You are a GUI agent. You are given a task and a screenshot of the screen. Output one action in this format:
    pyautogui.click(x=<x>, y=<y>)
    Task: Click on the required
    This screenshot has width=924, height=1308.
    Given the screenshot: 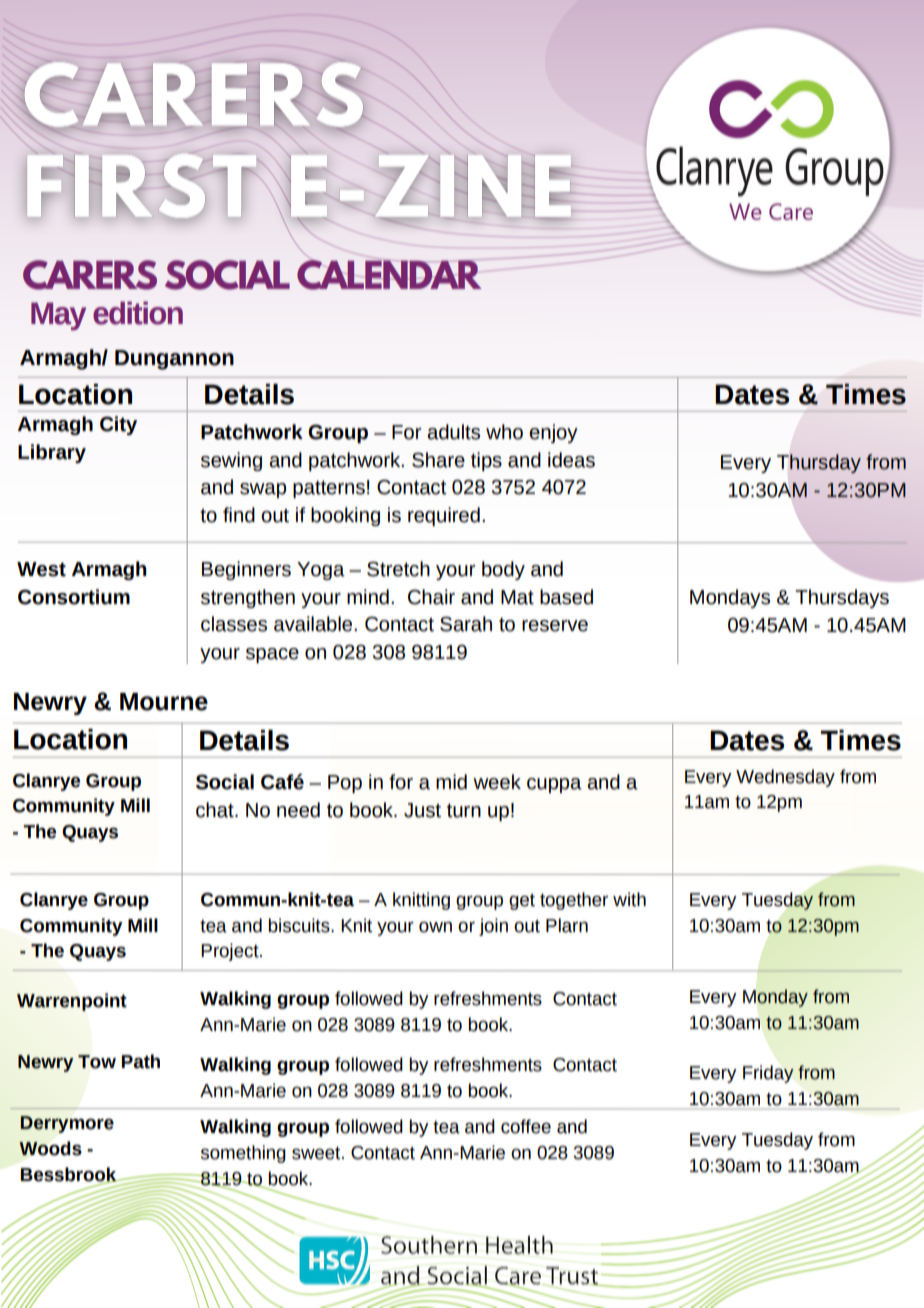 What is the action you would take?
    pyautogui.click(x=444, y=516)
